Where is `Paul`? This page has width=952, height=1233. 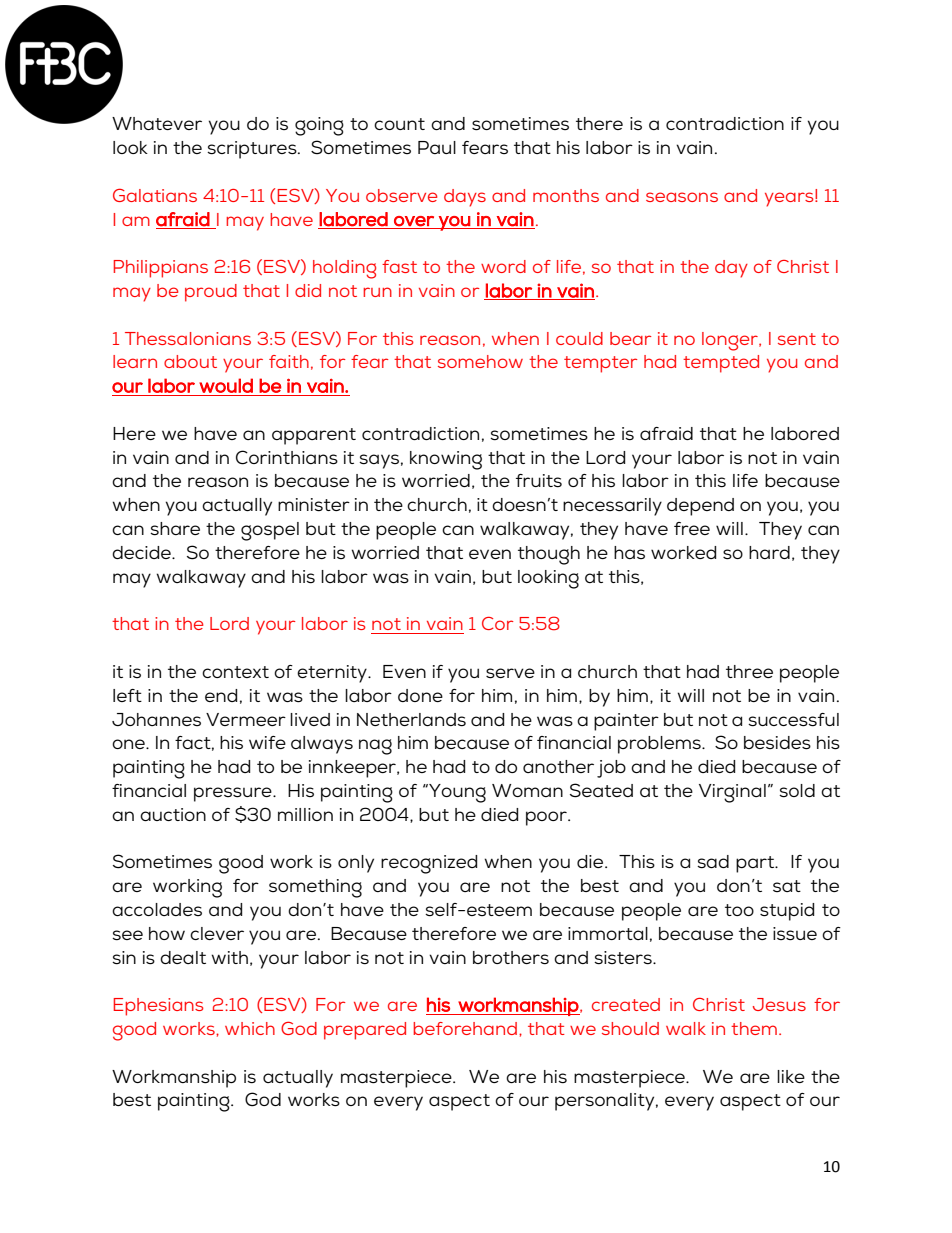
Paul is located at coordinates (437, 147).
